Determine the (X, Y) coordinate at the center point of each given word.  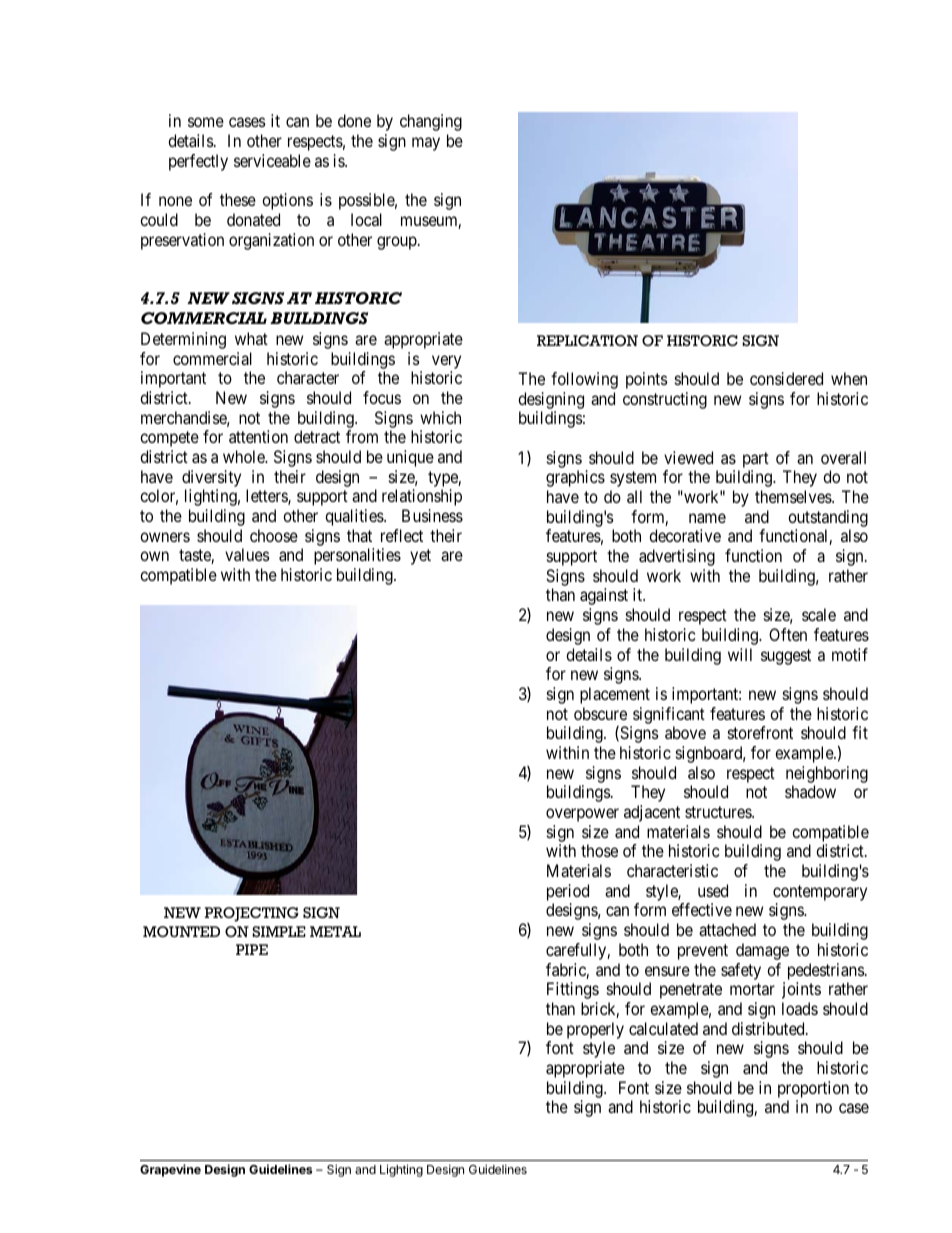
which (440, 417)
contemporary (820, 894)
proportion (813, 1089)
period (568, 894)
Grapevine (170, 1170)
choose (274, 535)
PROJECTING (252, 914)
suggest (786, 657)
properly (595, 1030)
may (426, 144)
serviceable (272, 160)
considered (786, 378)
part (756, 460)
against (604, 596)
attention (258, 436)
